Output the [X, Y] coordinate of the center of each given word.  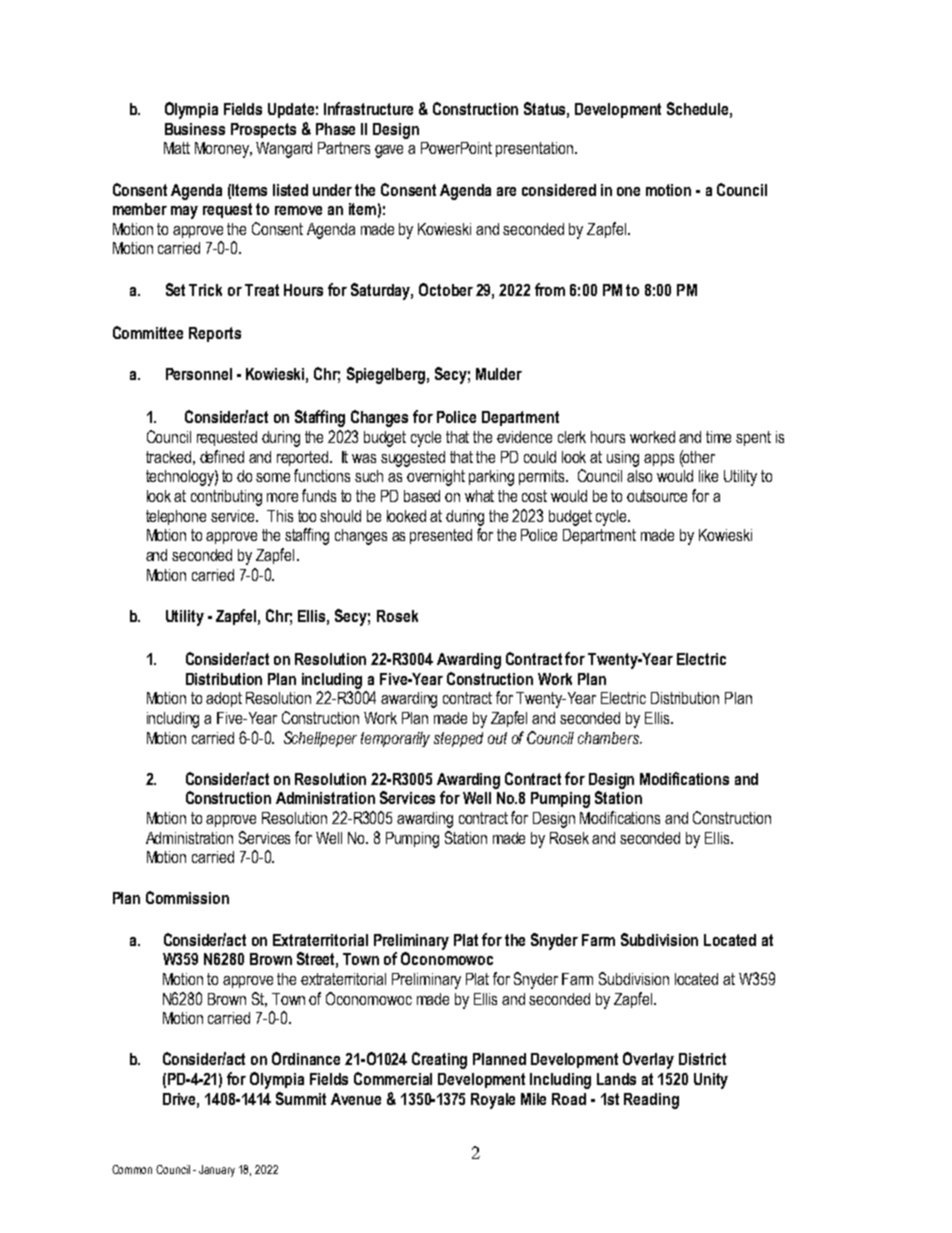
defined [222, 456]
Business [195, 129]
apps [659, 460]
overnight [436, 478]
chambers [610, 738]
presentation [534, 149]
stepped [458, 739]
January [217, 1171]
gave [389, 151]
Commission [187, 897]
